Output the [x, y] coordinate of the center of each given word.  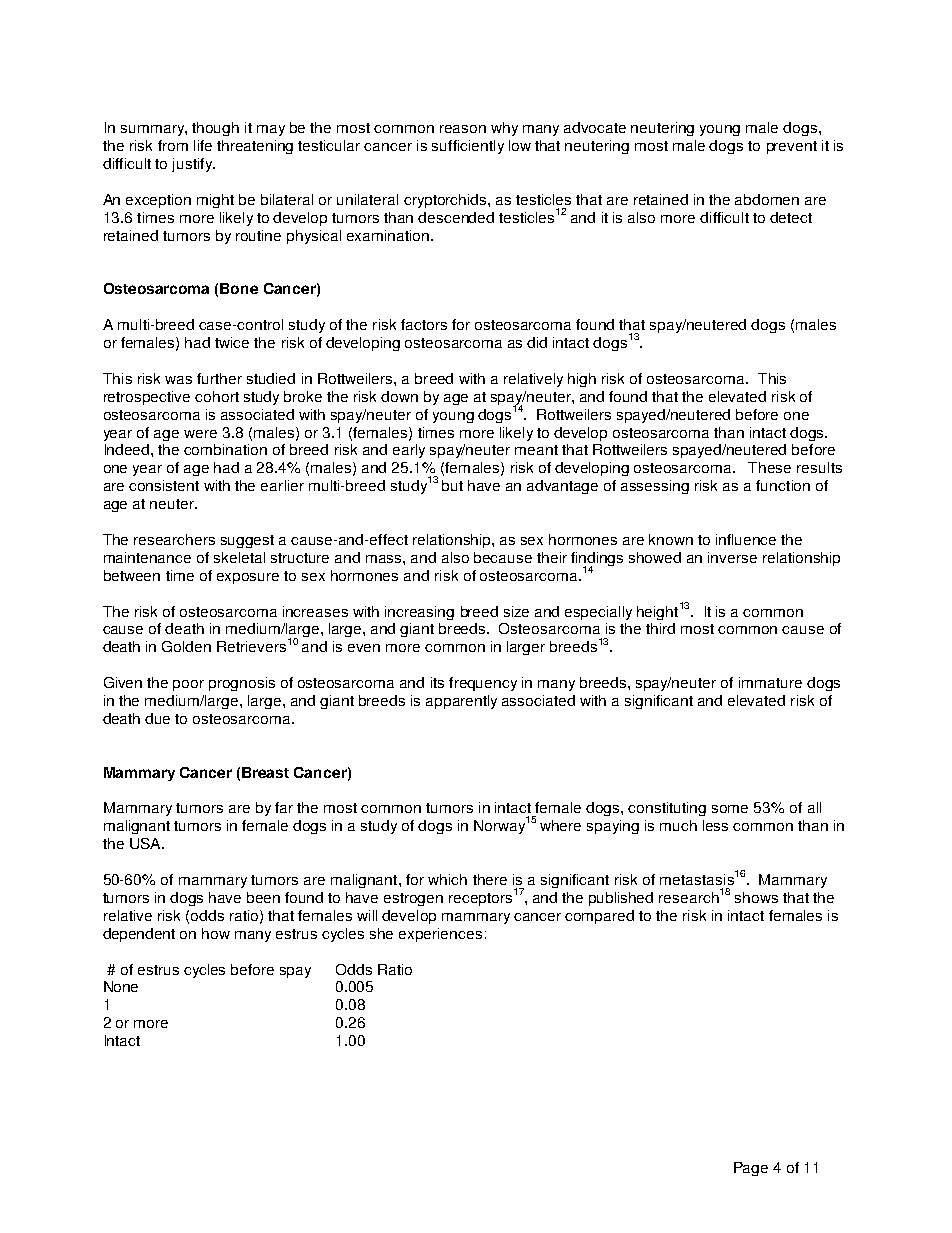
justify [193, 165]
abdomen [767, 199]
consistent [164, 485]
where [560, 825]
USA [146, 843]
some [730, 809]
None [121, 986]
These [769, 467]
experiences [440, 935]
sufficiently [468, 147]
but [452, 485]
